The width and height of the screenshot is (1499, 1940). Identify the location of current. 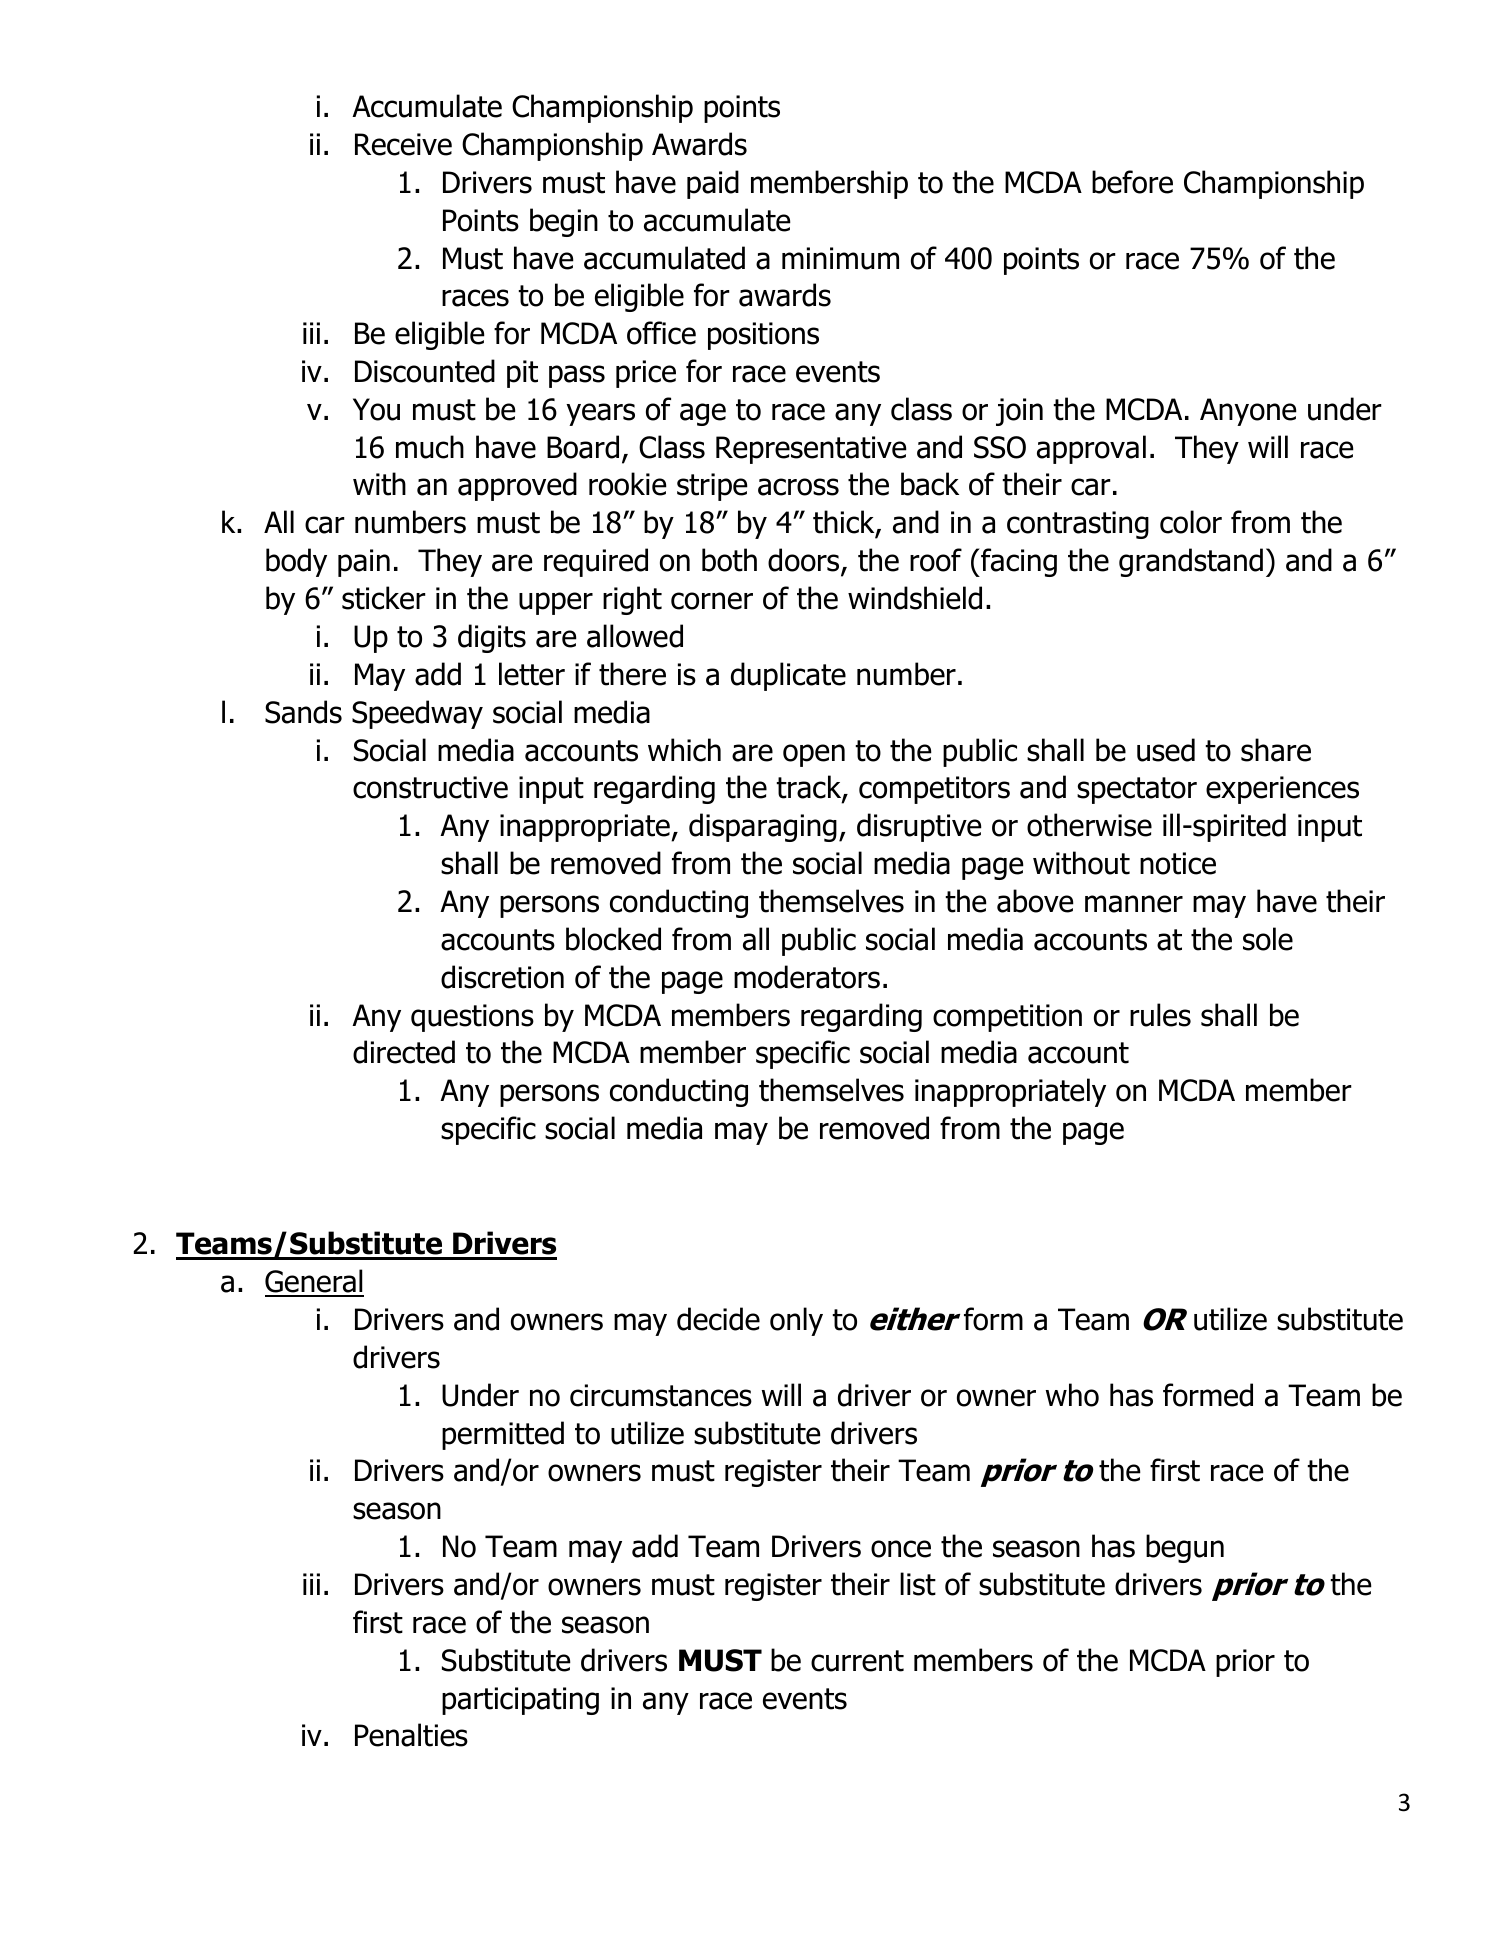
(857, 1661).
